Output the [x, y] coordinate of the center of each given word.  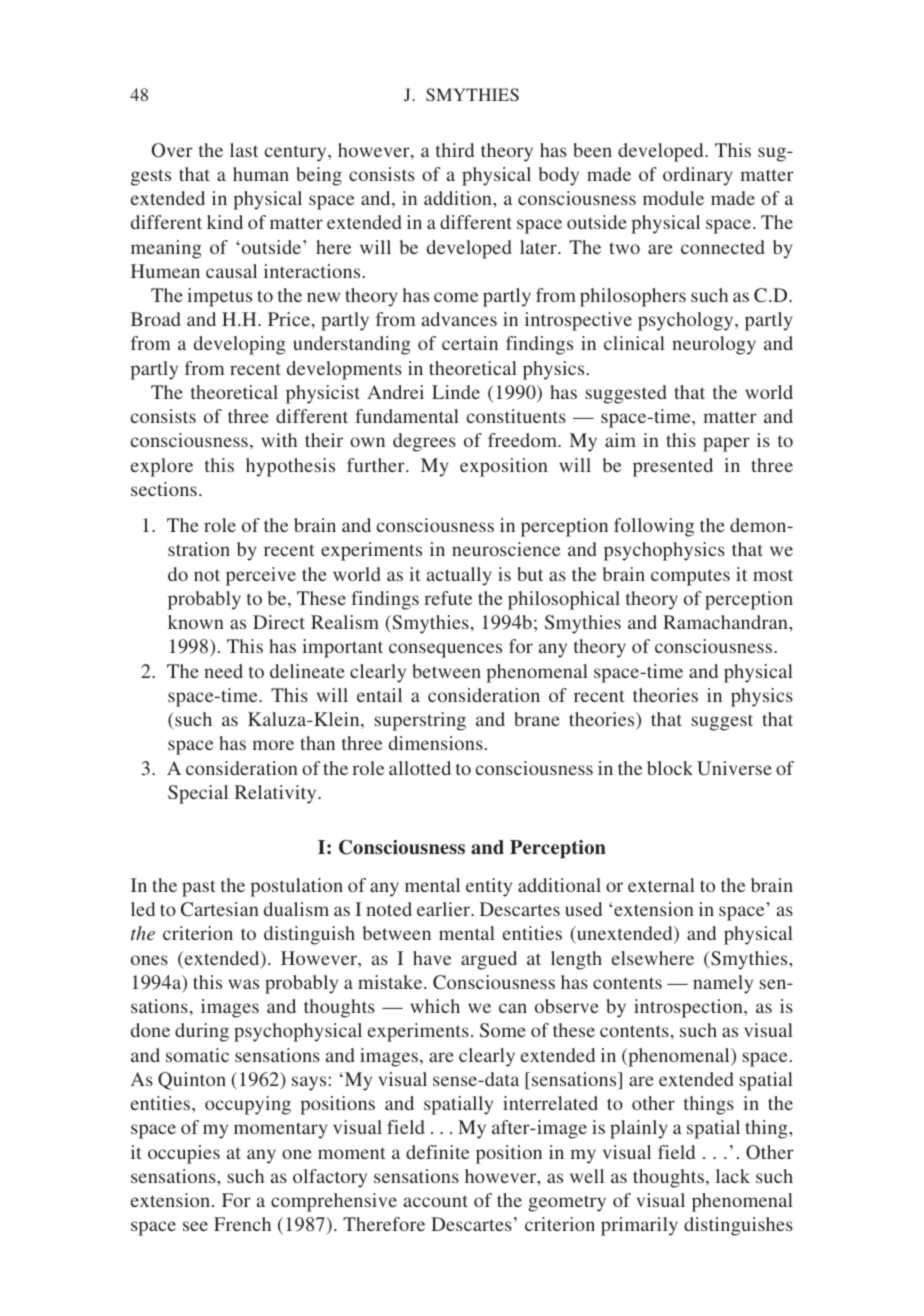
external [661, 885]
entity [489, 887]
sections [164, 489]
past [199, 888]
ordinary [697, 176]
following [654, 527]
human [261, 174]
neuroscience [506, 549]
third [455, 150]
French [242, 1224]
